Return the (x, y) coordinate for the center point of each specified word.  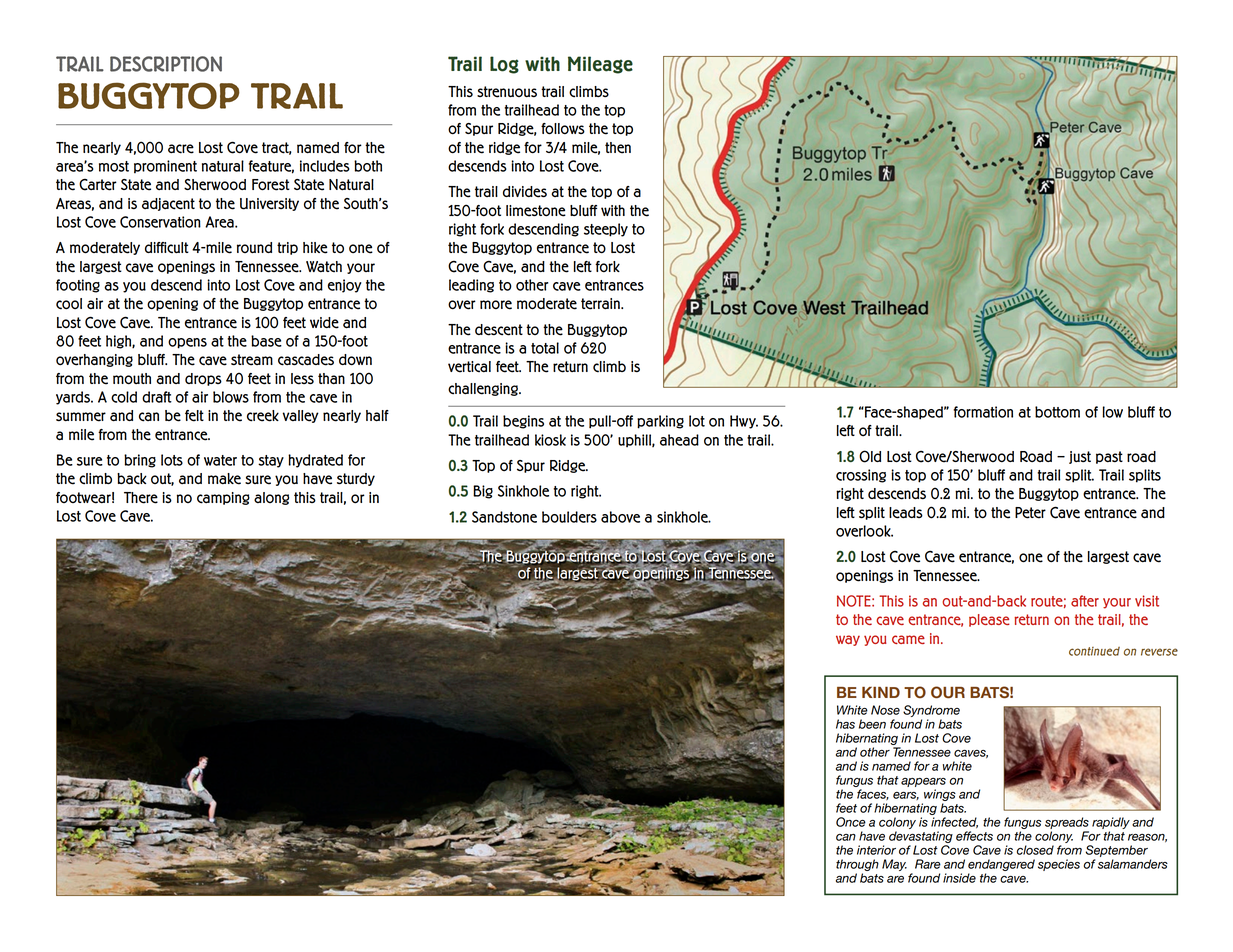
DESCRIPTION (166, 64)
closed (1035, 850)
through (857, 865)
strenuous (507, 92)
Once (851, 822)
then (618, 148)
